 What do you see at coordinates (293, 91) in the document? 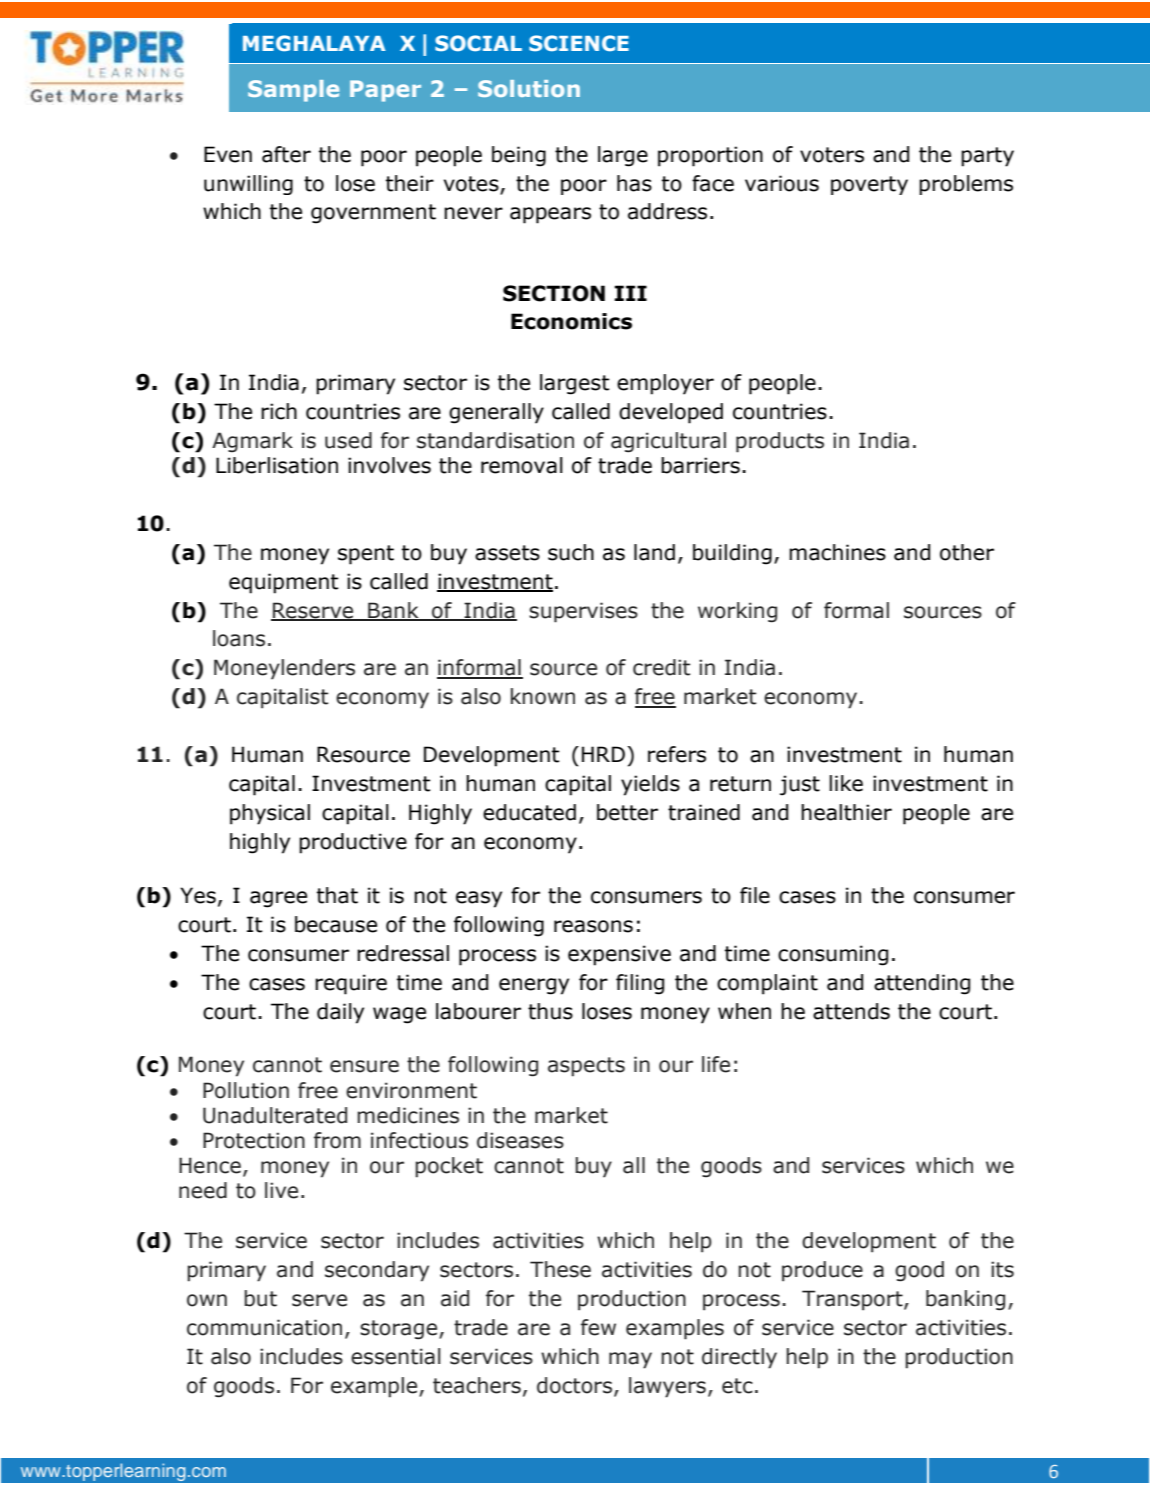
I see `Sample` at bounding box center [293, 91].
